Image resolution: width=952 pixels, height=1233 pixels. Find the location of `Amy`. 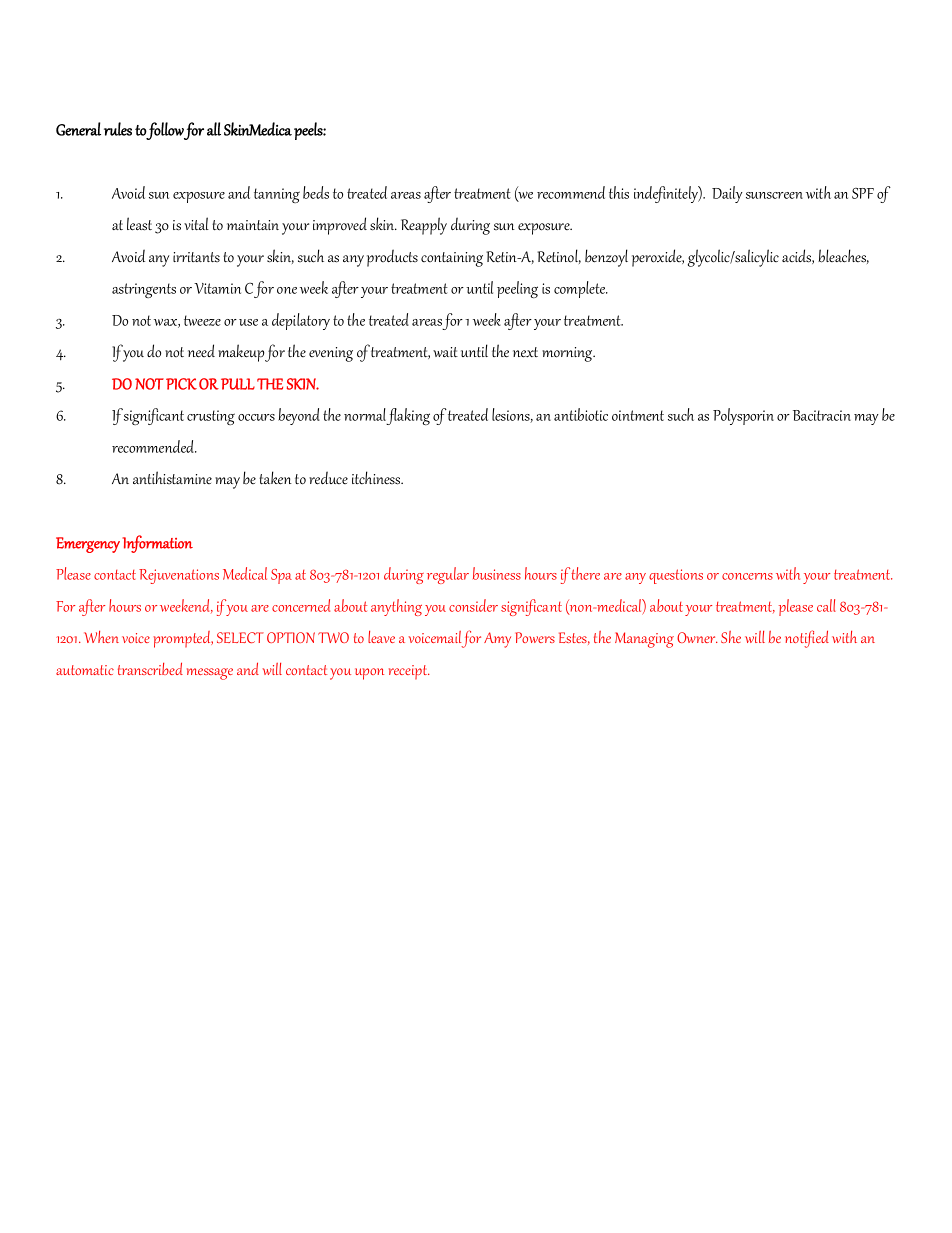

Amy is located at coordinates (497, 640).
